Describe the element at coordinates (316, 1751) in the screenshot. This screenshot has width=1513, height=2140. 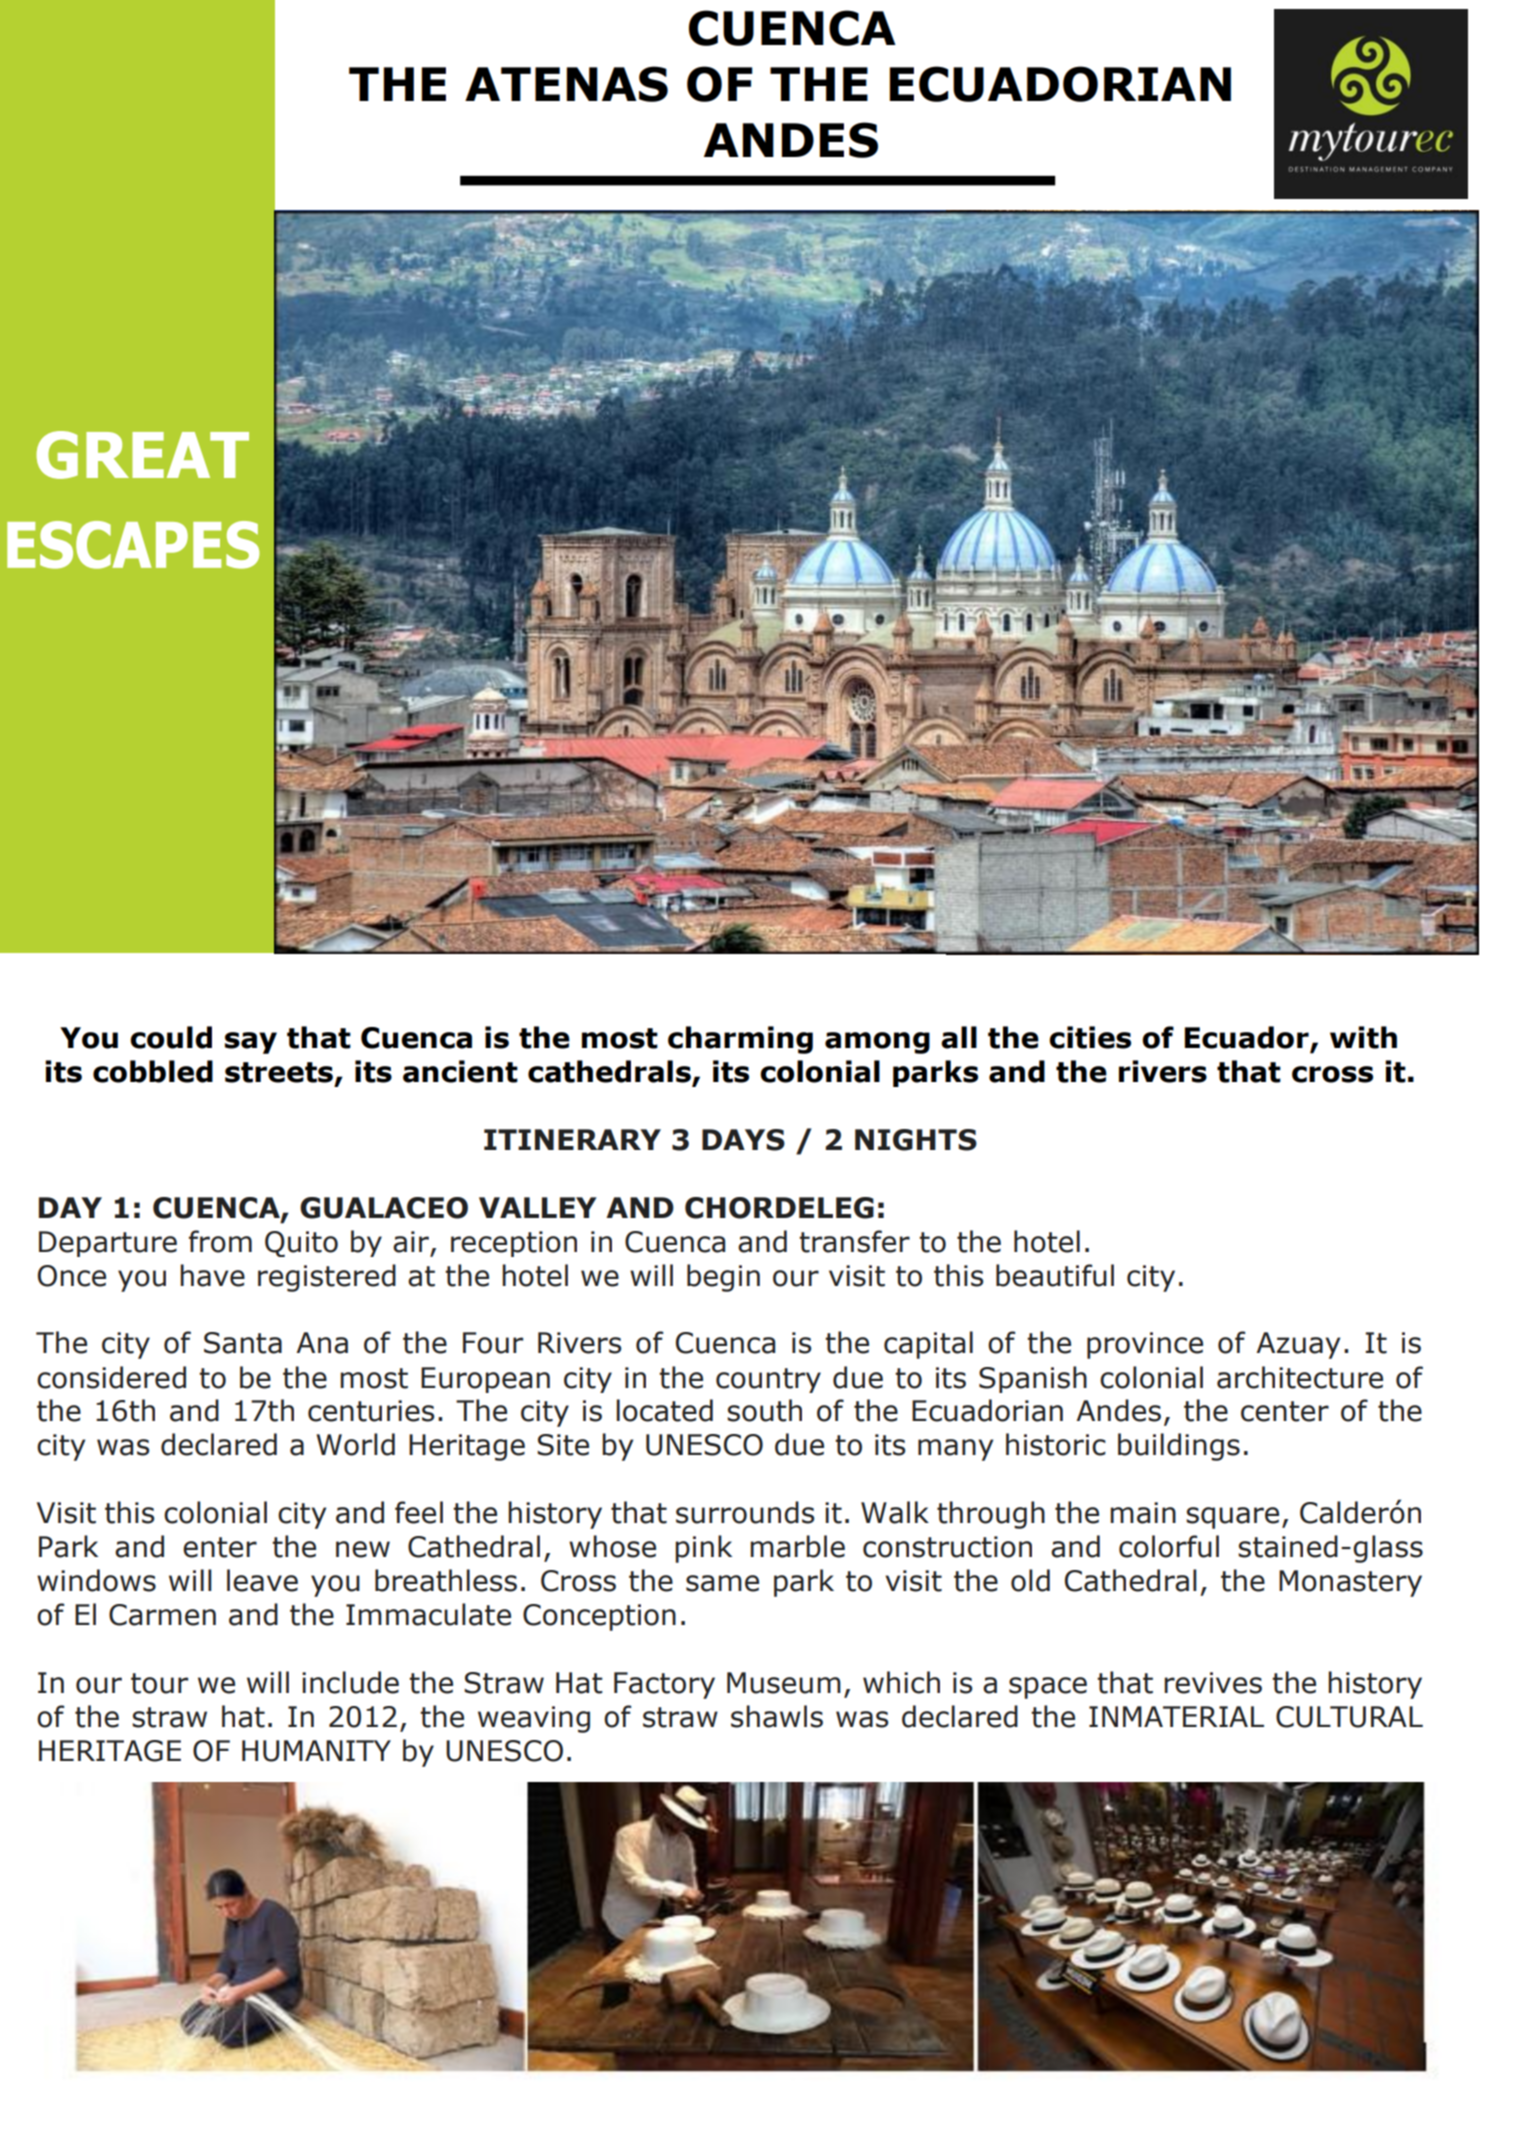
I see `HUMANITY` at that location.
